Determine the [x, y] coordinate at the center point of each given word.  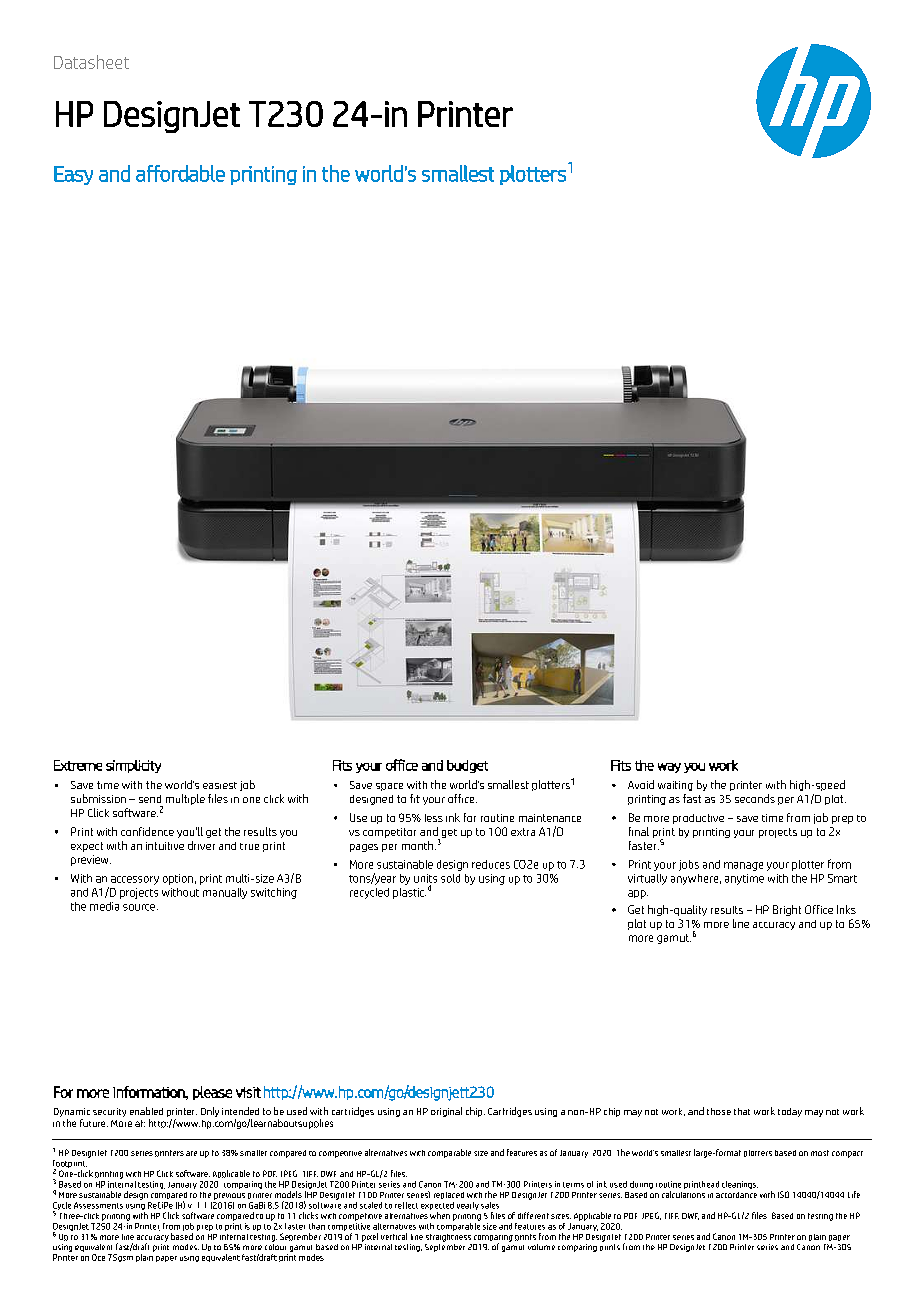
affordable [180, 173]
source [140, 907]
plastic [409, 893]
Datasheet [91, 62]
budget [467, 766]
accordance [736, 1195]
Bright [787, 910]
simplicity [133, 766]
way [669, 768]
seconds [755, 798]
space [389, 787]
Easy [73, 175]
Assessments [98, 1205]
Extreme [78, 765]
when [440, 1215]
